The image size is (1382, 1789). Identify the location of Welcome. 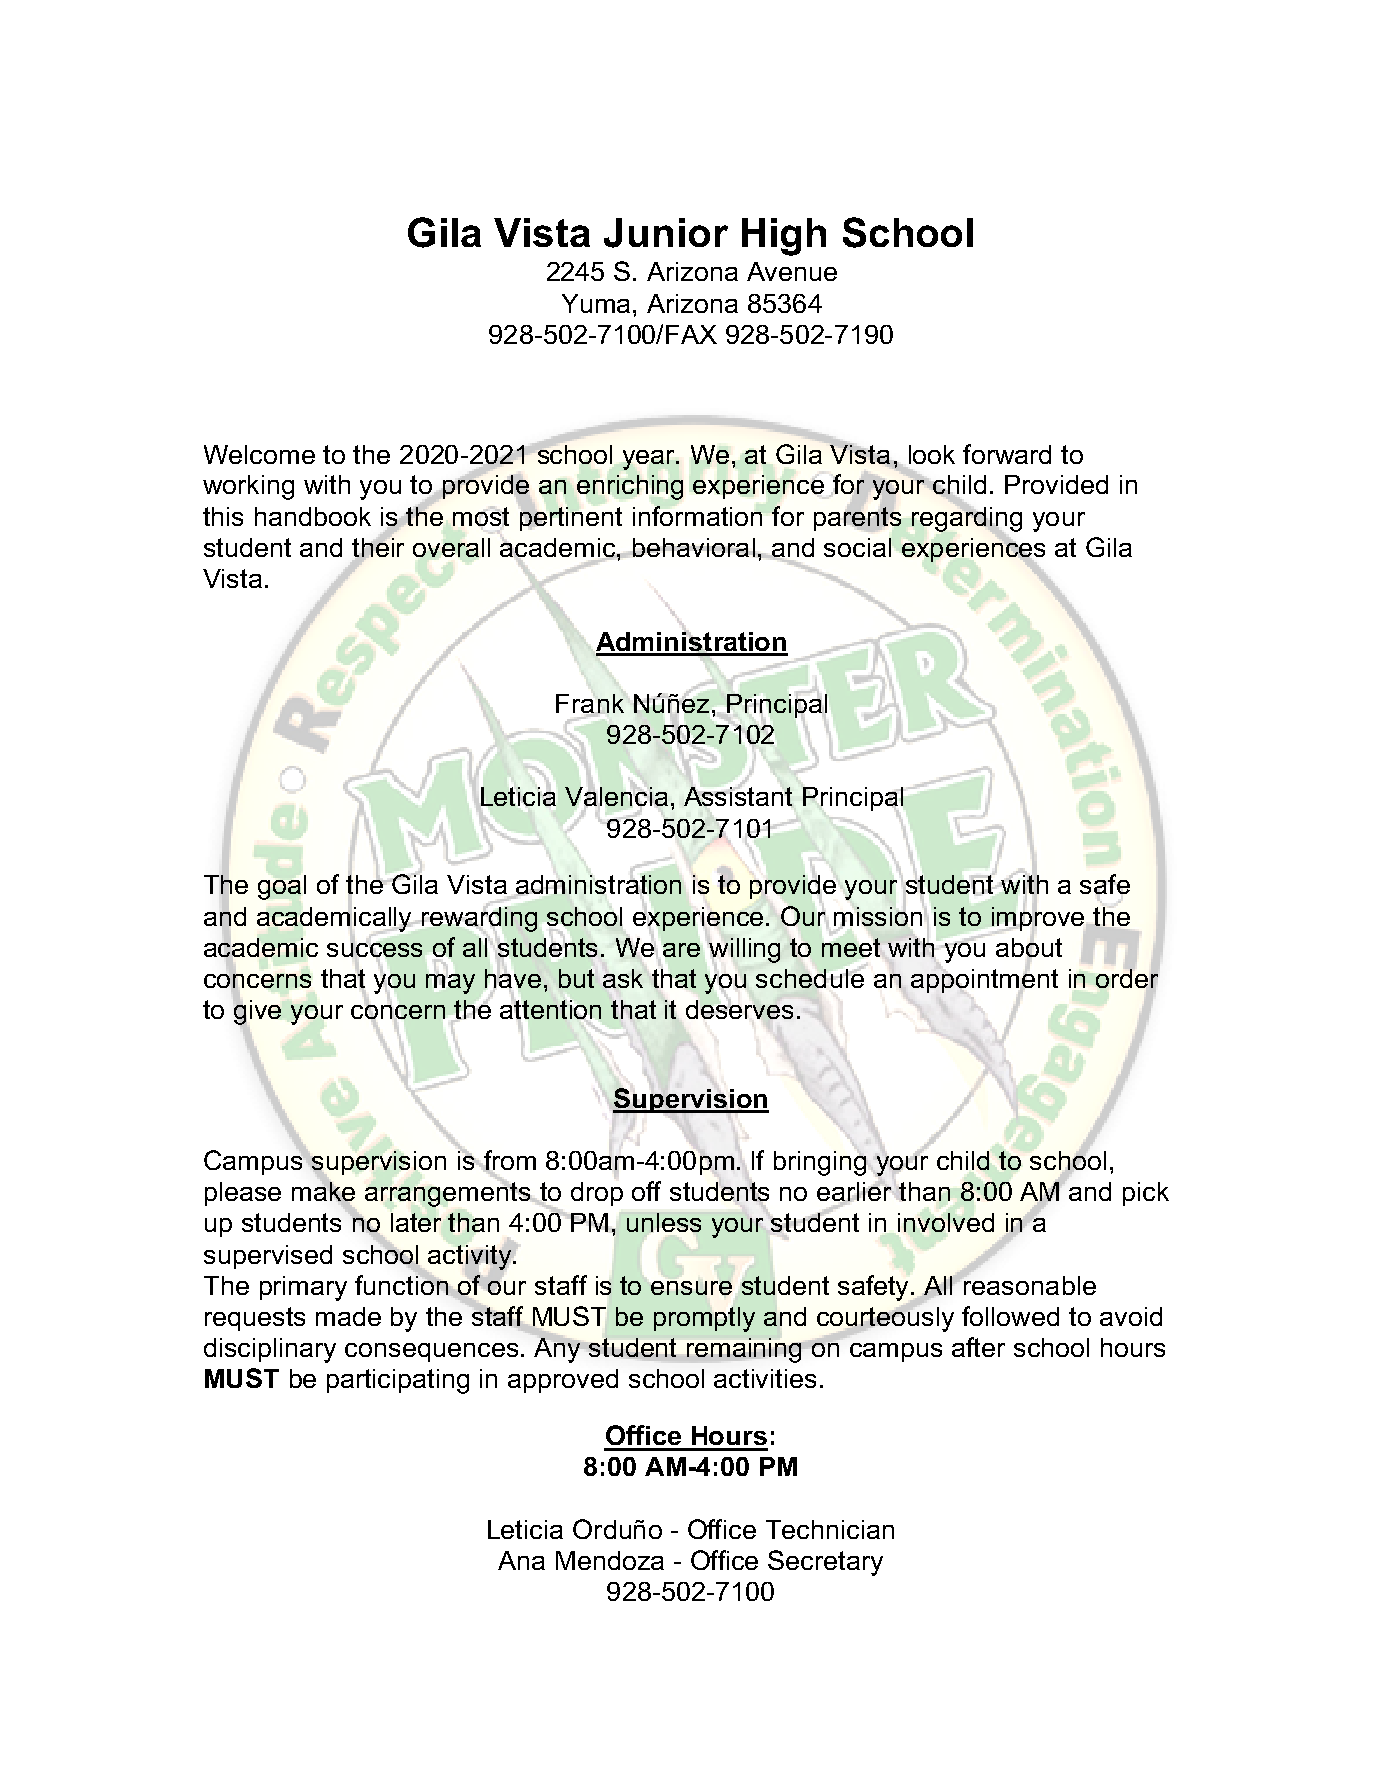
(259, 454).
